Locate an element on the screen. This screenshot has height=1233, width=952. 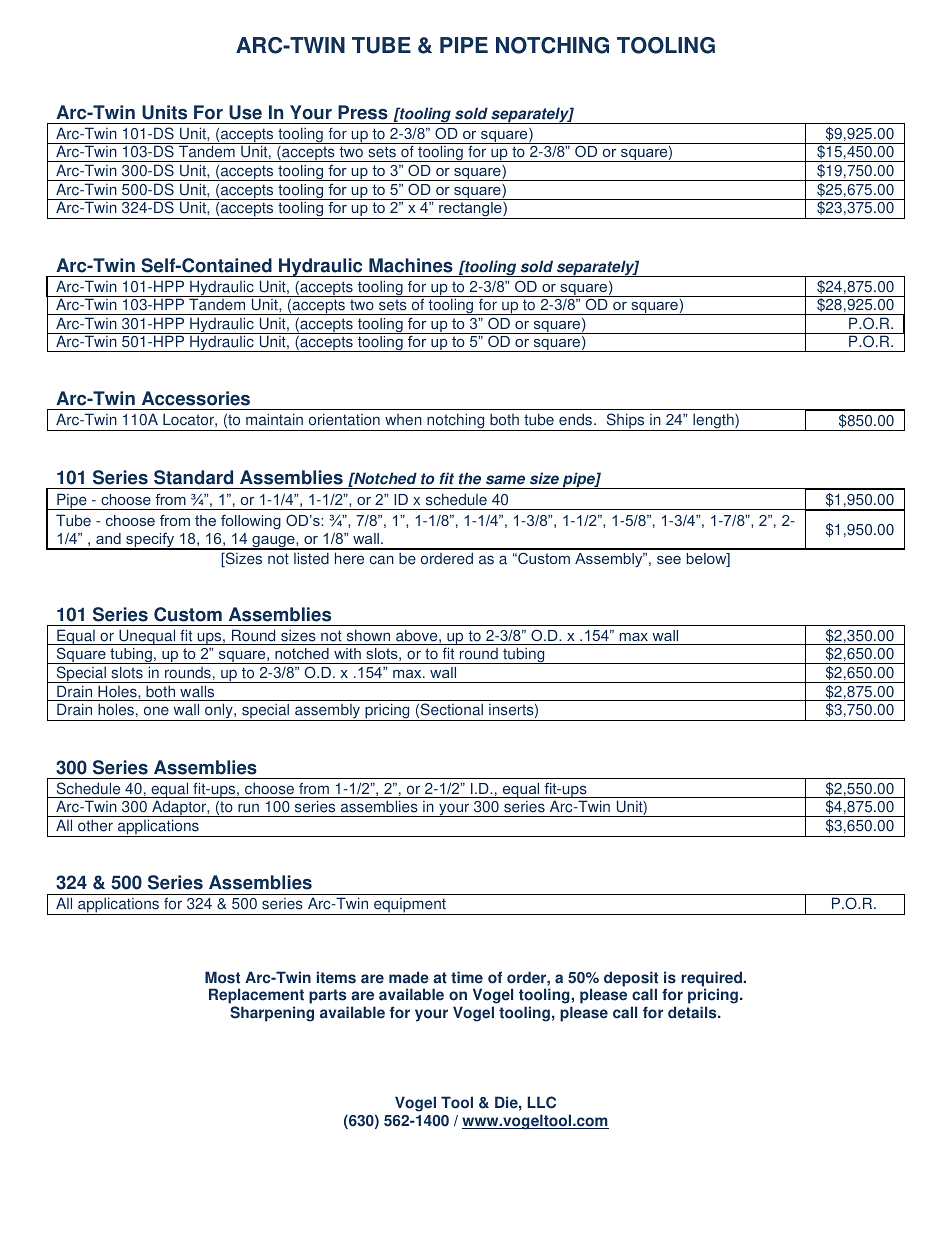
can is located at coordinates (382, 560).
